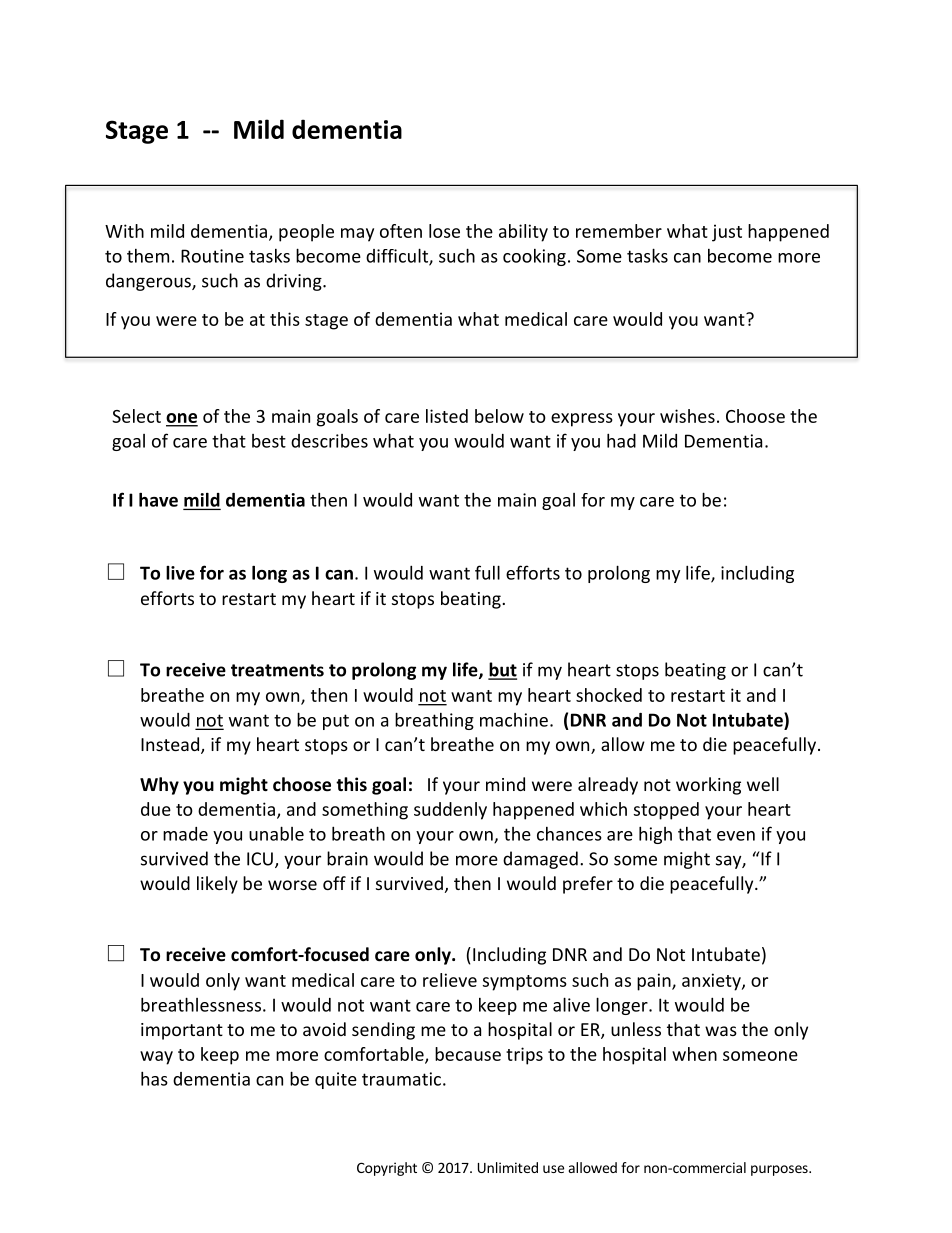 Image resolution: width=952 pixels, height=1233 pixels. Describe the element at coordinates (736, 836) in the image. I see `even` at that location.
